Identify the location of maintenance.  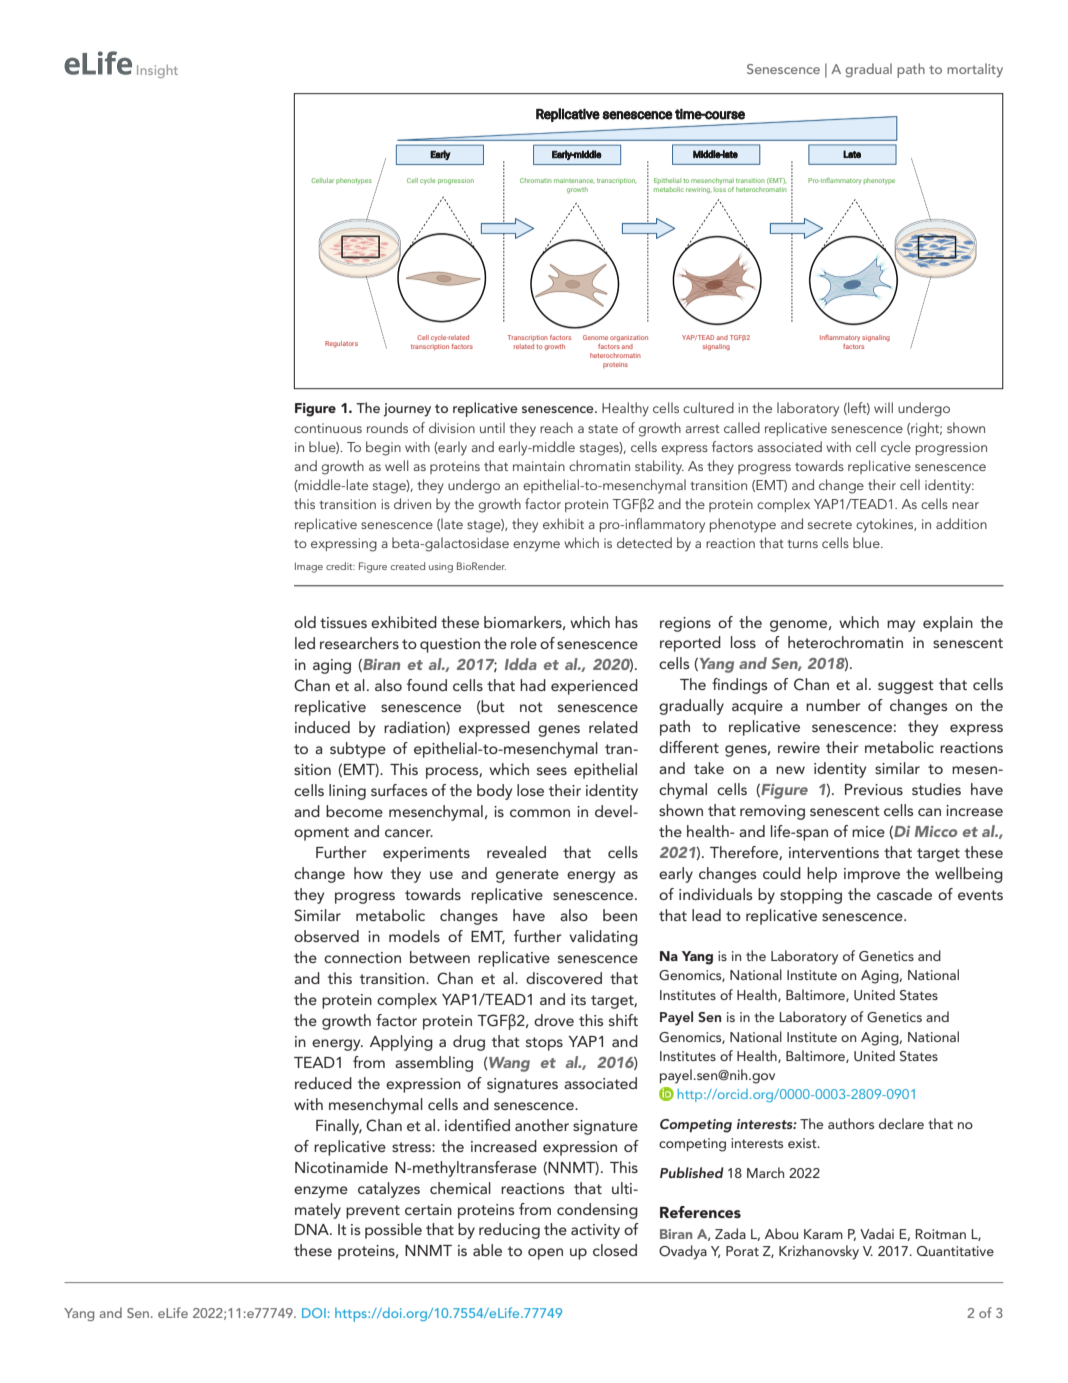
(574, 181).
